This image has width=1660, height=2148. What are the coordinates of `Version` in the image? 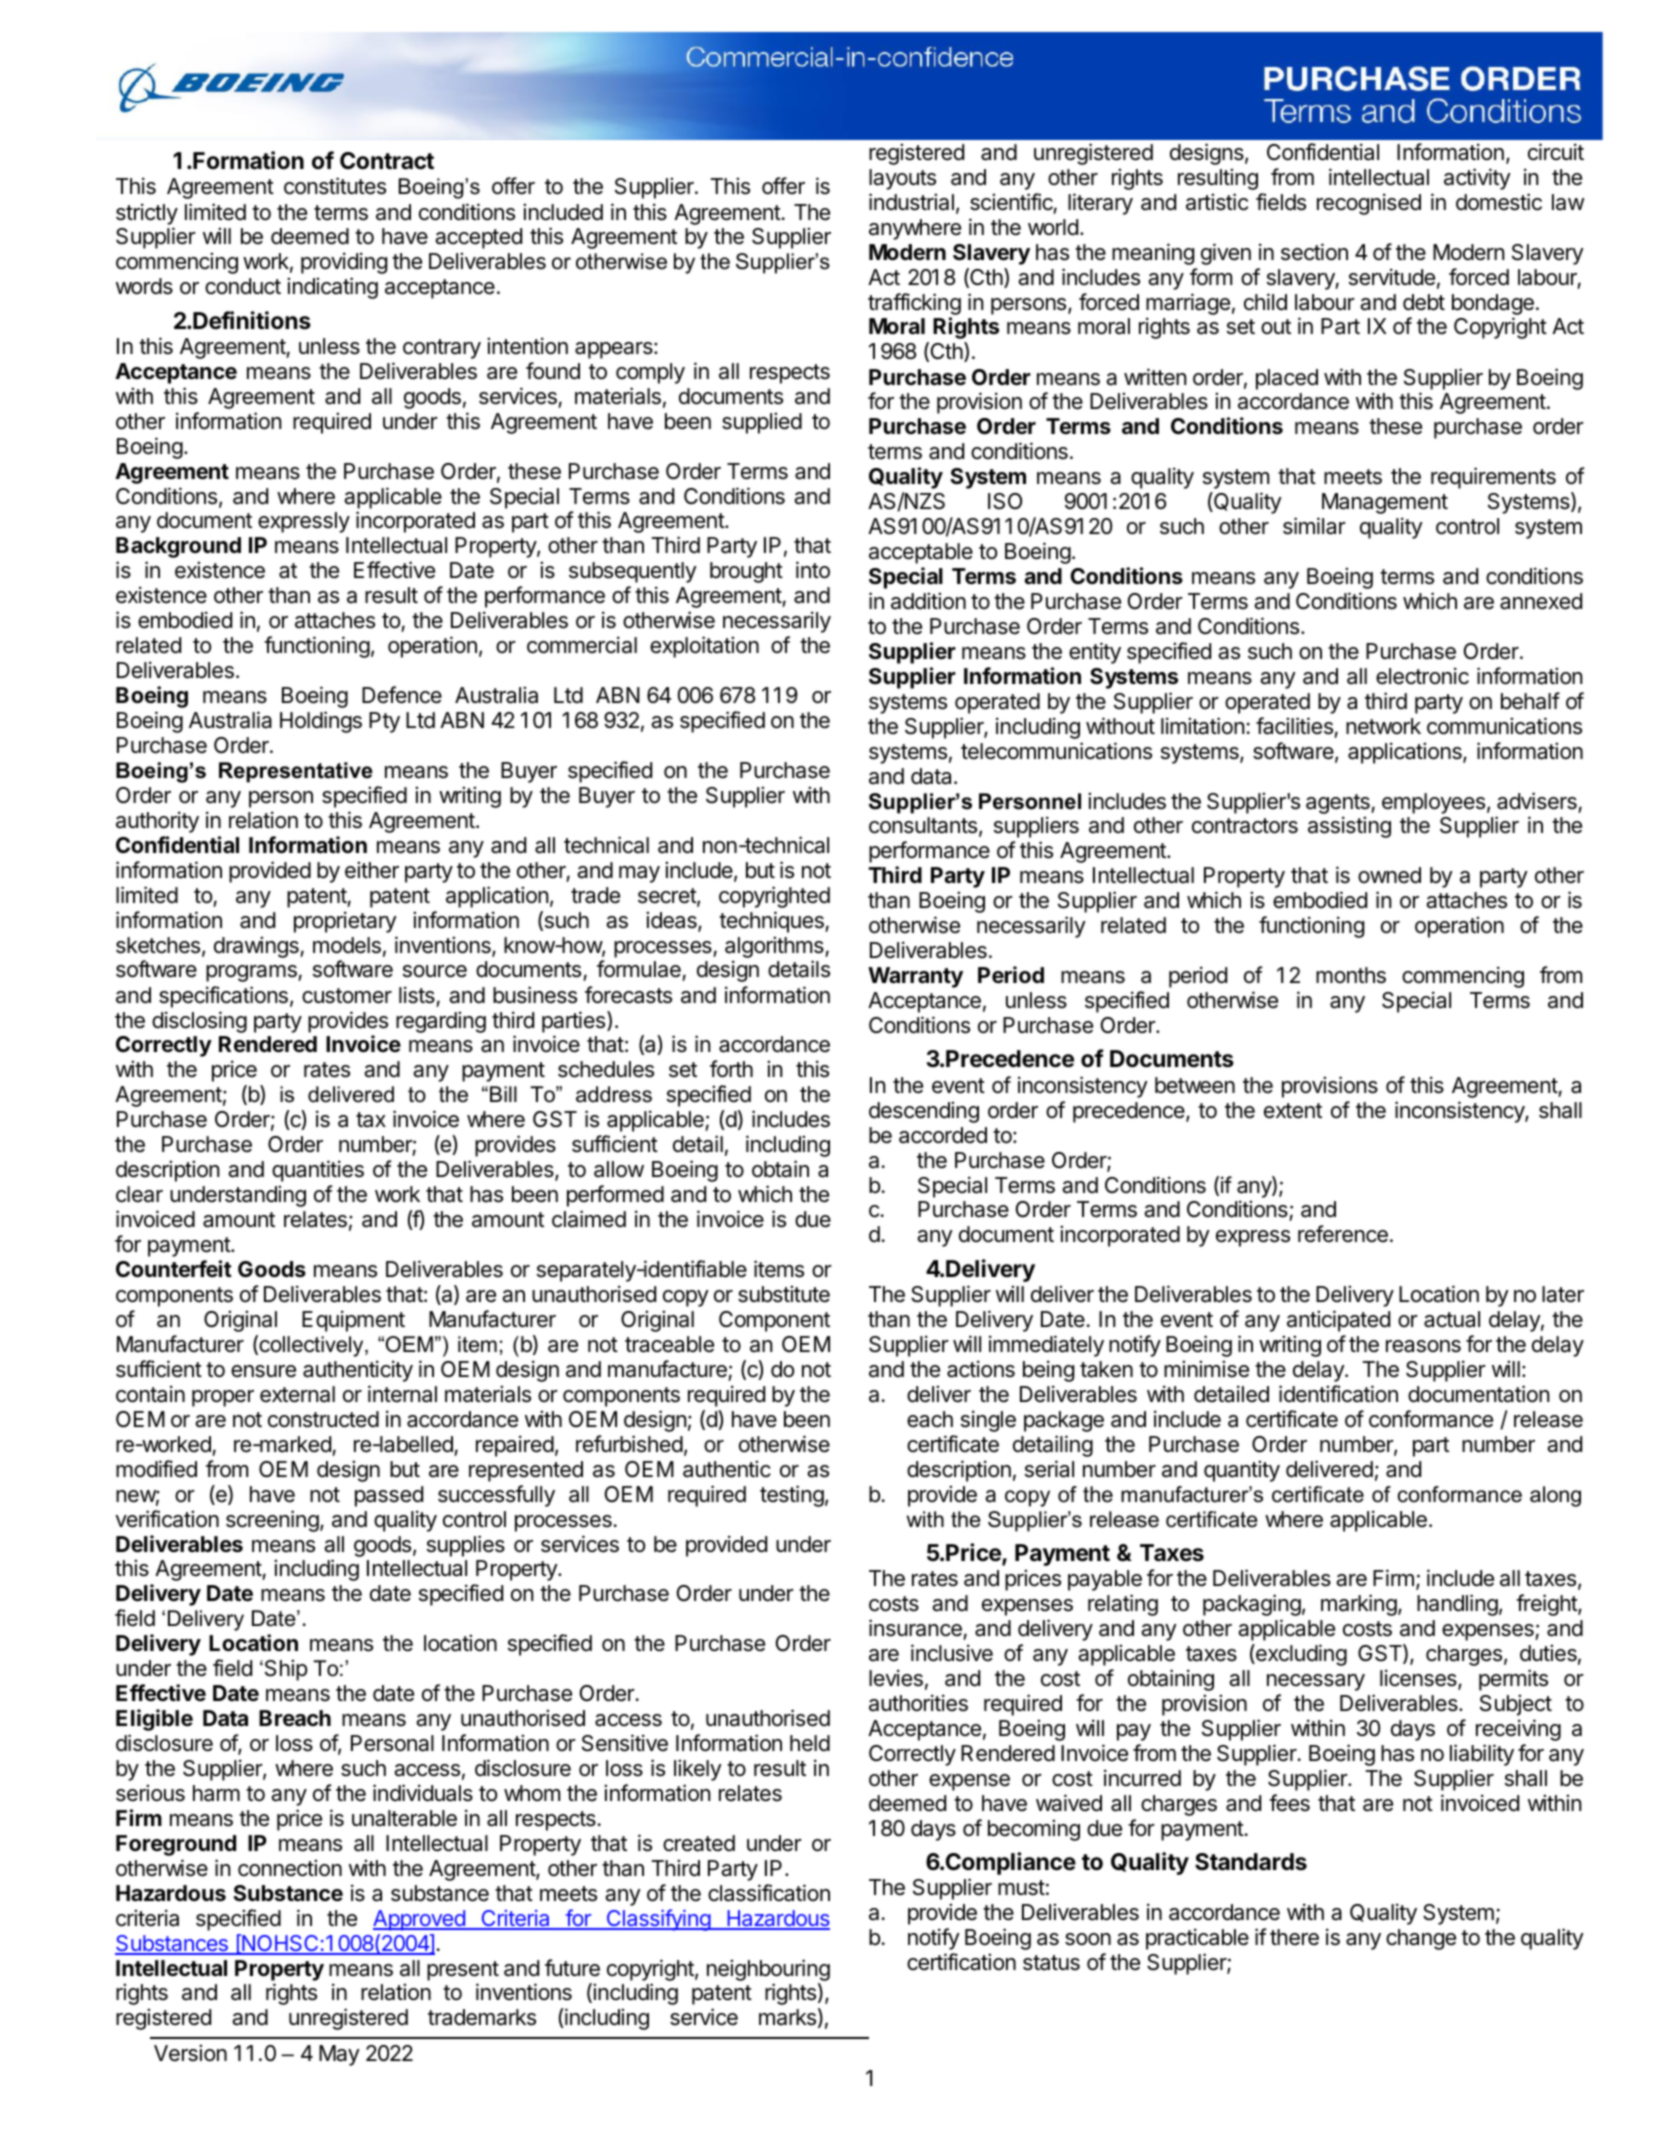 It's located at (190, 2053).
